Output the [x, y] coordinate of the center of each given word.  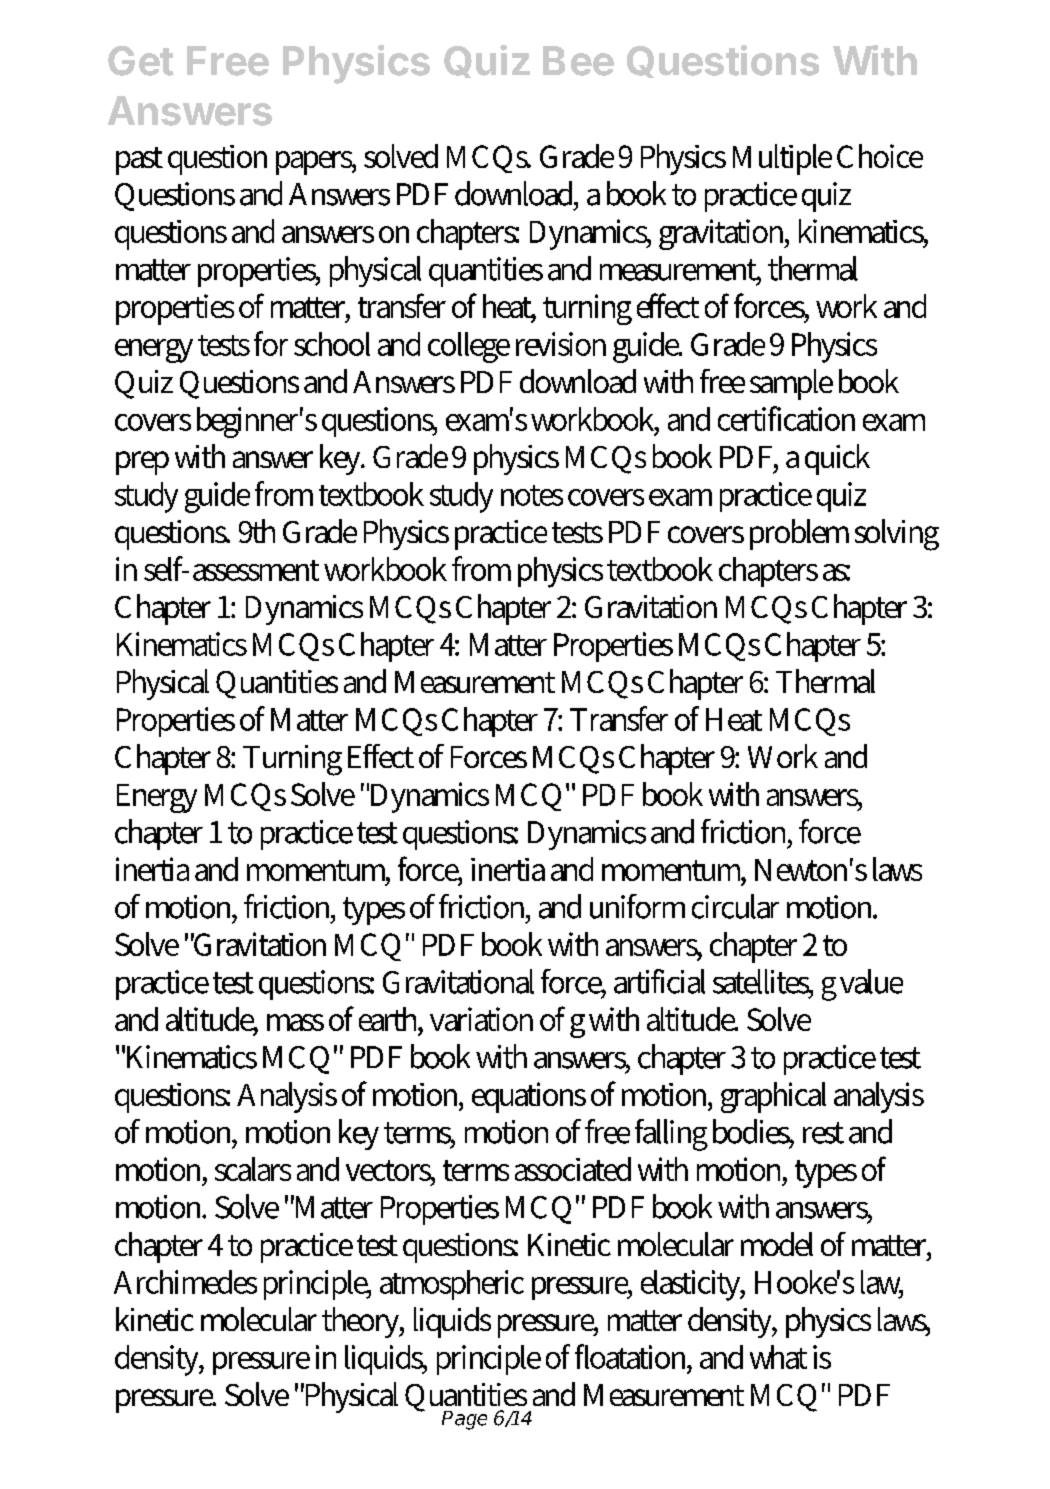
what [778, 1357]
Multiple [782, 159]
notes [532, 495]
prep [142, 463]
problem [799, 534]
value [871, 981]
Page [464, 1420]
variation [481, 1019]
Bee [578, 61]
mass [295, 1022]
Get [141, 61]
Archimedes [185, 1282]
